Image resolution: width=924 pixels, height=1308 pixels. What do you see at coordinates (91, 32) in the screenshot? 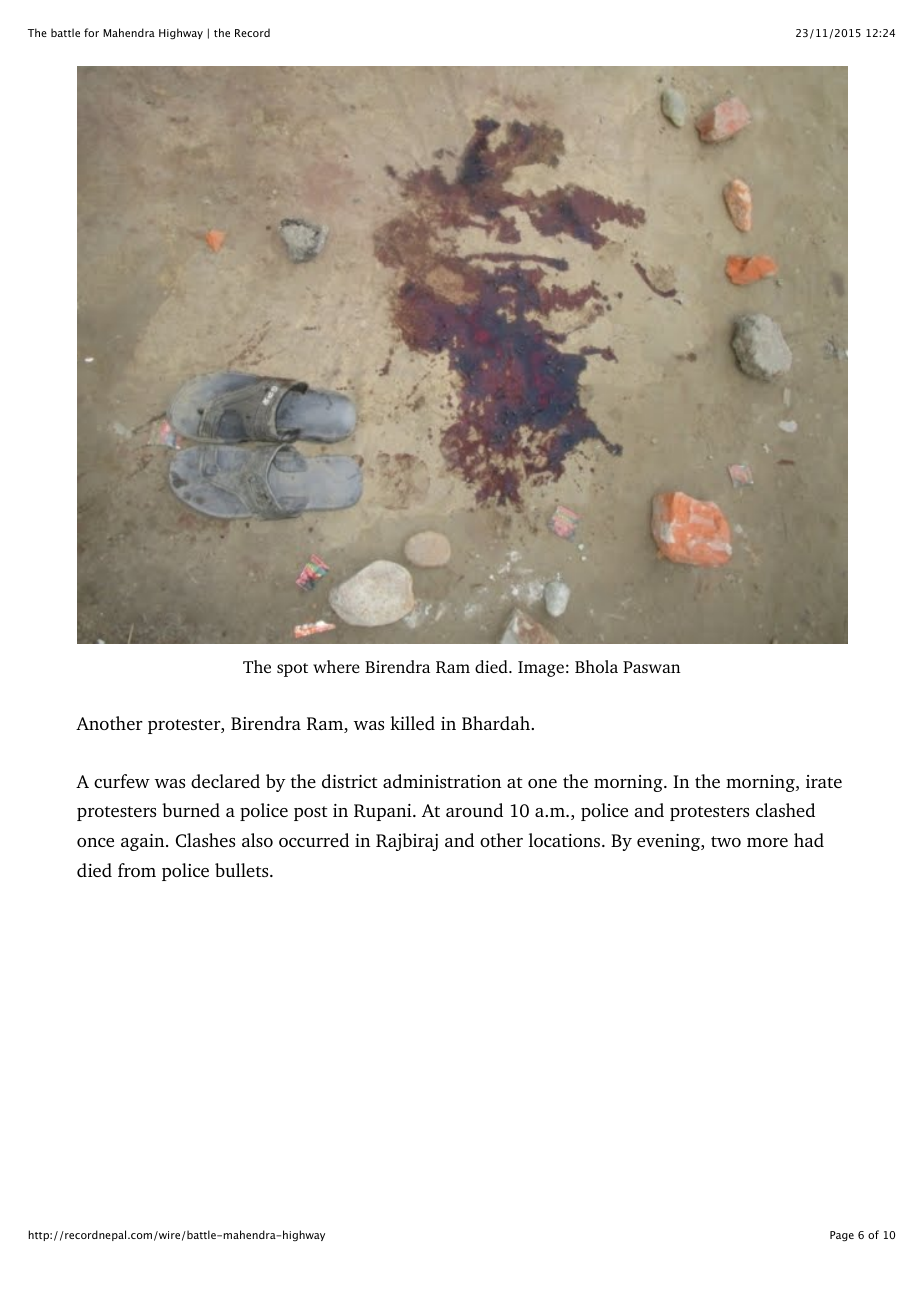
I see `for` at bounding box center [91, 32].
